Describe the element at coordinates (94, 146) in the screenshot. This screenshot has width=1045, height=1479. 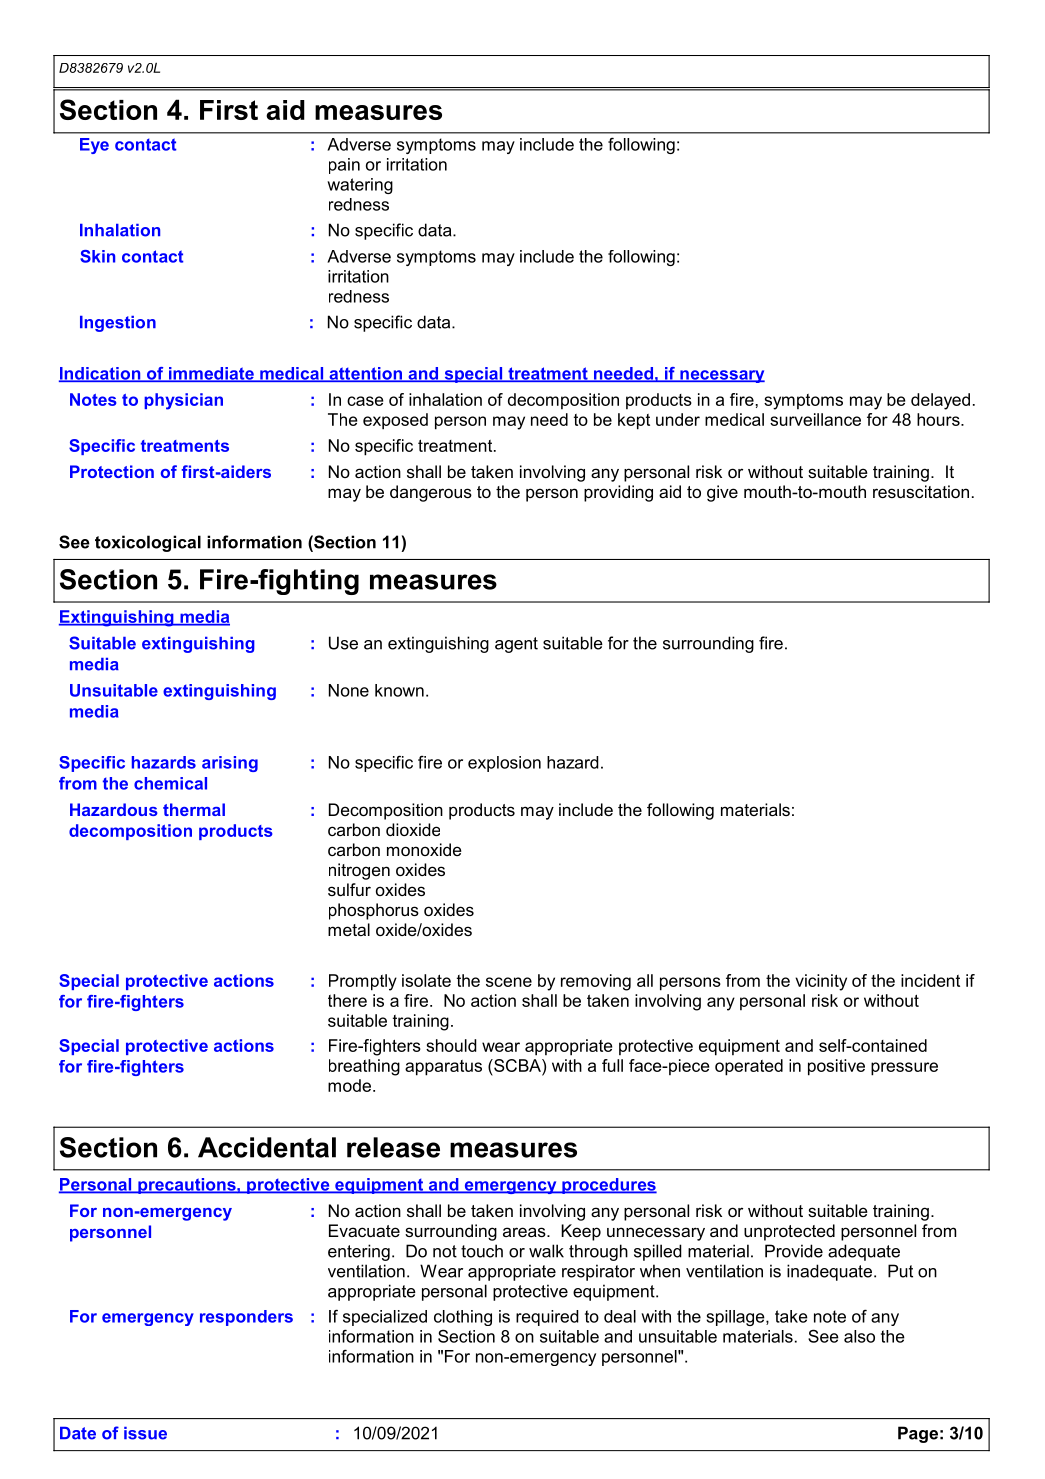
I see `Eye` at that location.
